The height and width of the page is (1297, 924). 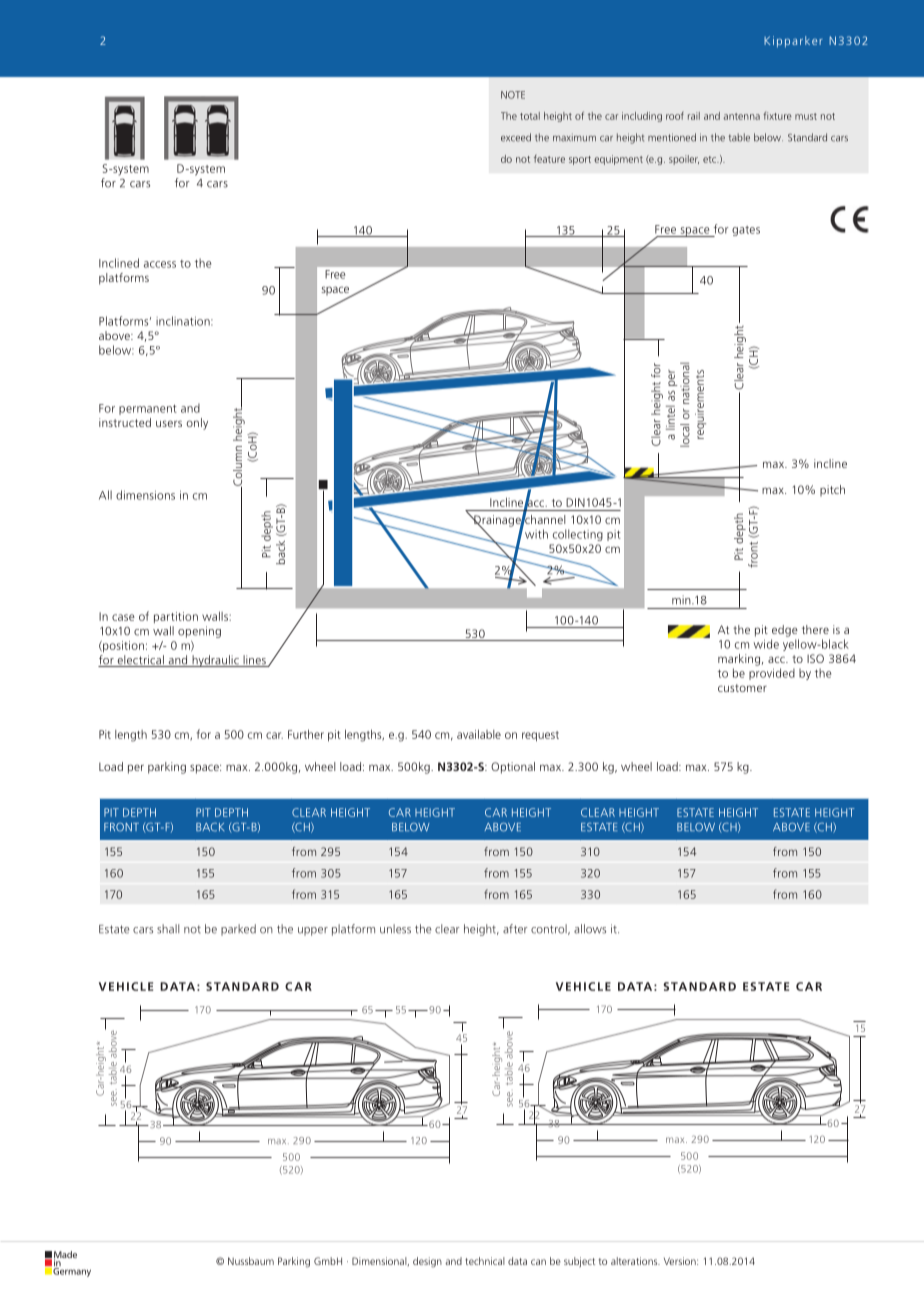 What do you see at coordinates (741, 116) in the page?
I see `antenna` at bounding box center [741, 116].
